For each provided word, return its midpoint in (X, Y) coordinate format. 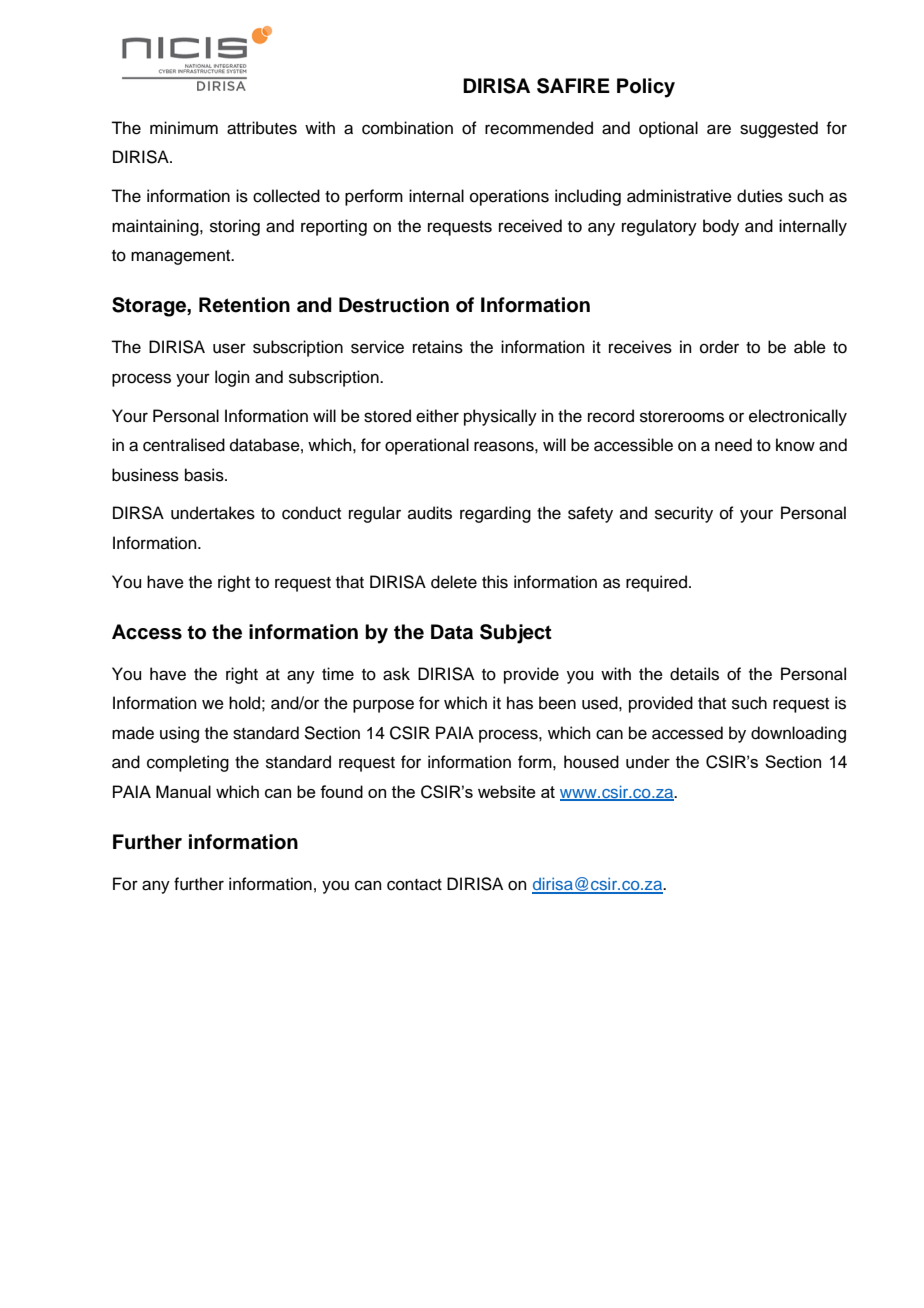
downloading (798, 734)
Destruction (394, 305)
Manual (183, 791)
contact (414, 885)
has (520, 703)
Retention (244, 305)
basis (205, 475)
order (719, 347)
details (694, 674)
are (719, 129)
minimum (184, 128)
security (684, 514)
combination (407, 128)
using (179, 734)
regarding (495, 514)
